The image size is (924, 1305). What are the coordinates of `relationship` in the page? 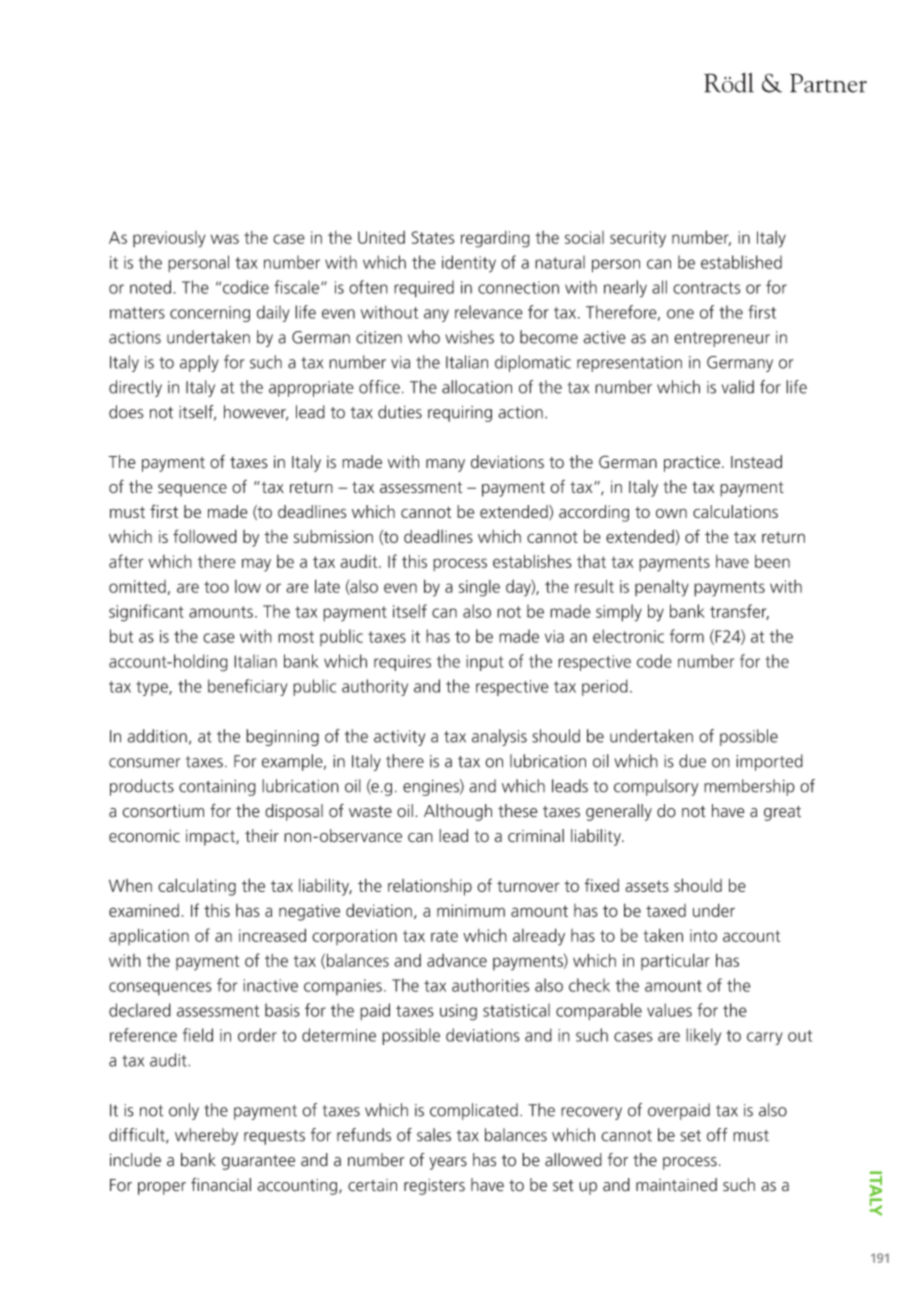 It's located at (430, 887).
